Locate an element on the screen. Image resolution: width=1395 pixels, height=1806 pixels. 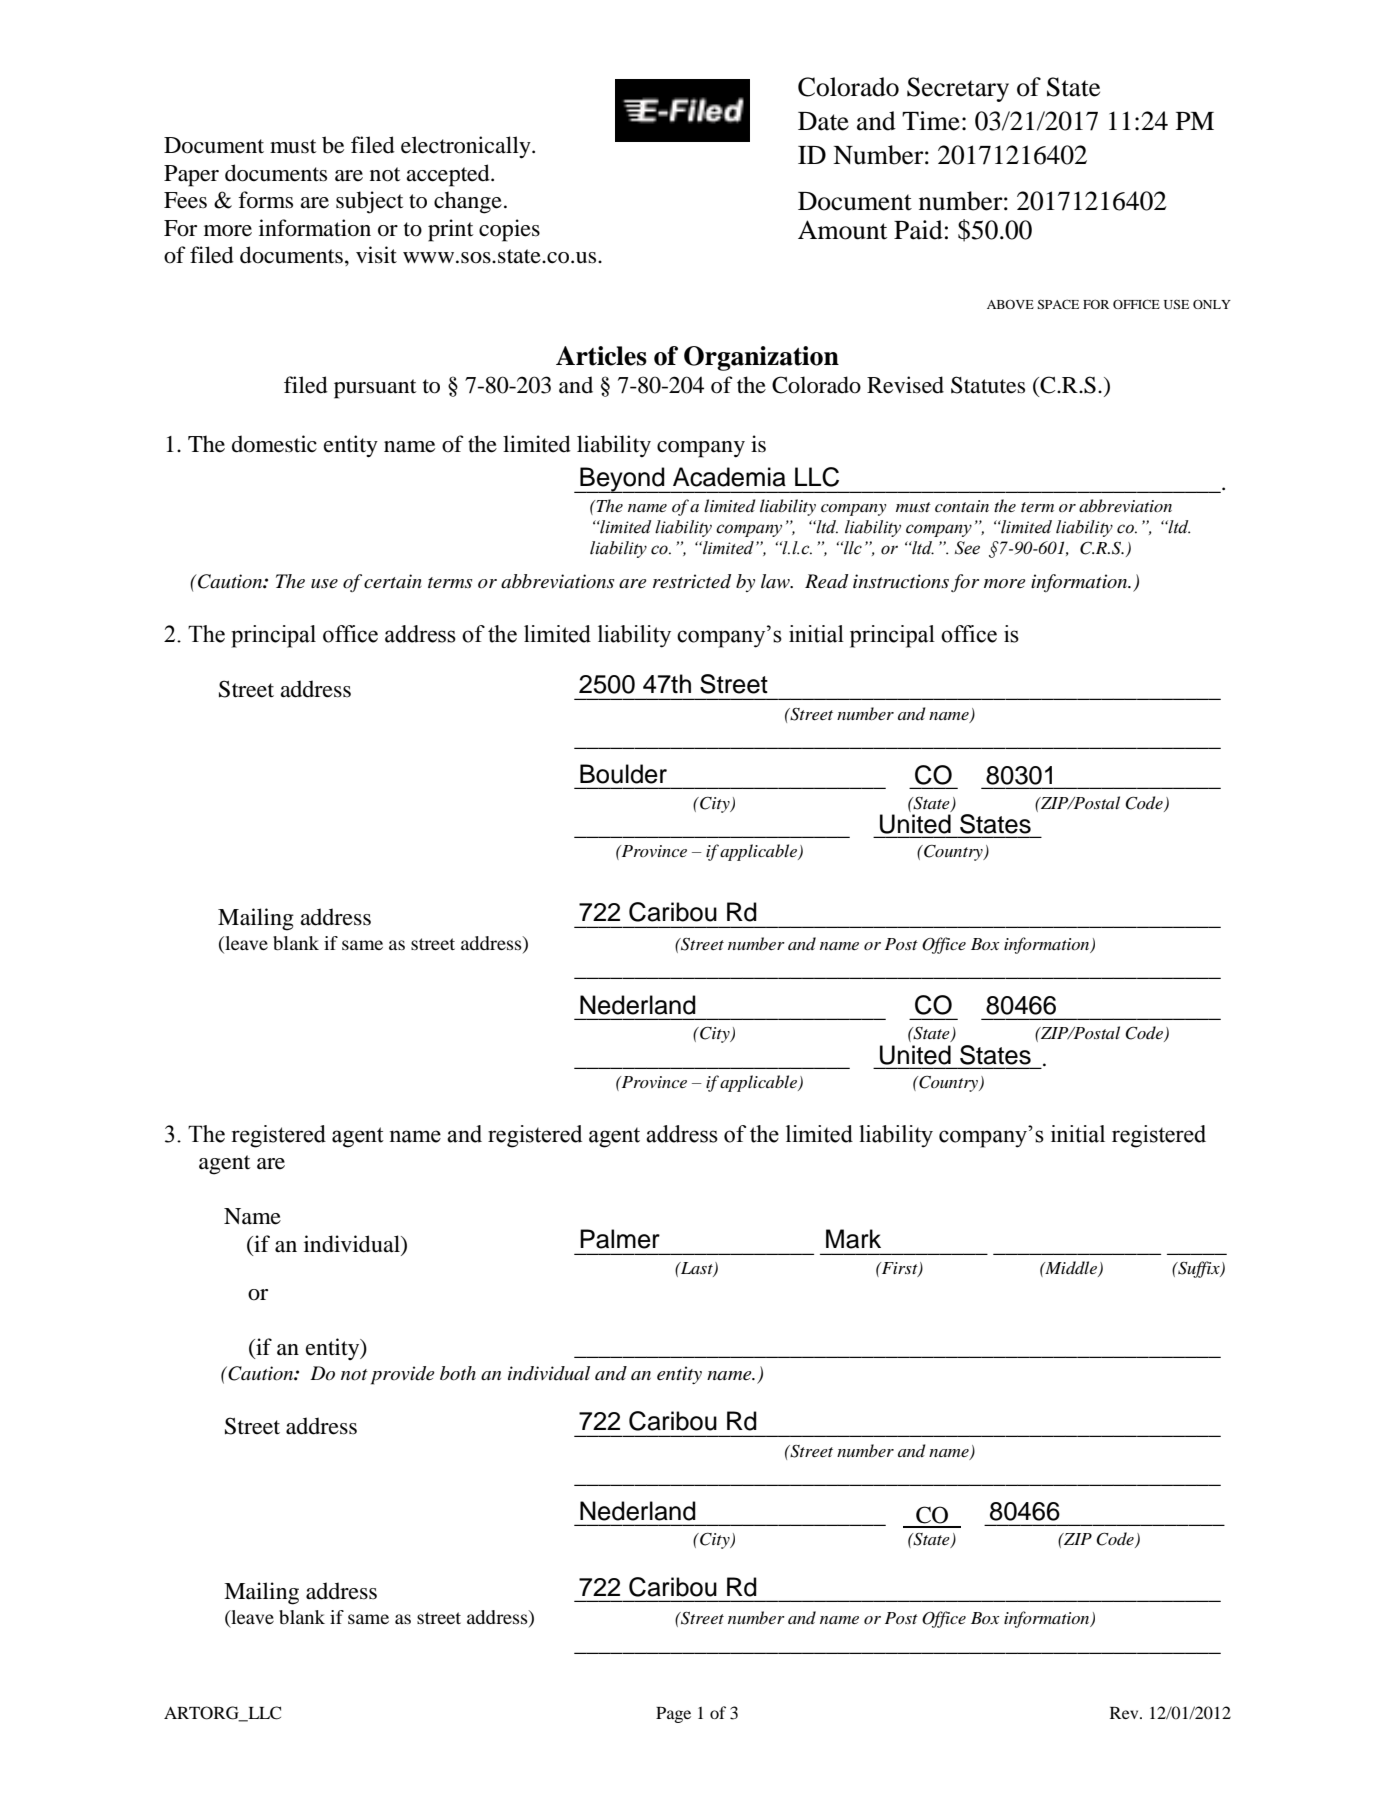
provide is located at coordinates (403, 1375).
